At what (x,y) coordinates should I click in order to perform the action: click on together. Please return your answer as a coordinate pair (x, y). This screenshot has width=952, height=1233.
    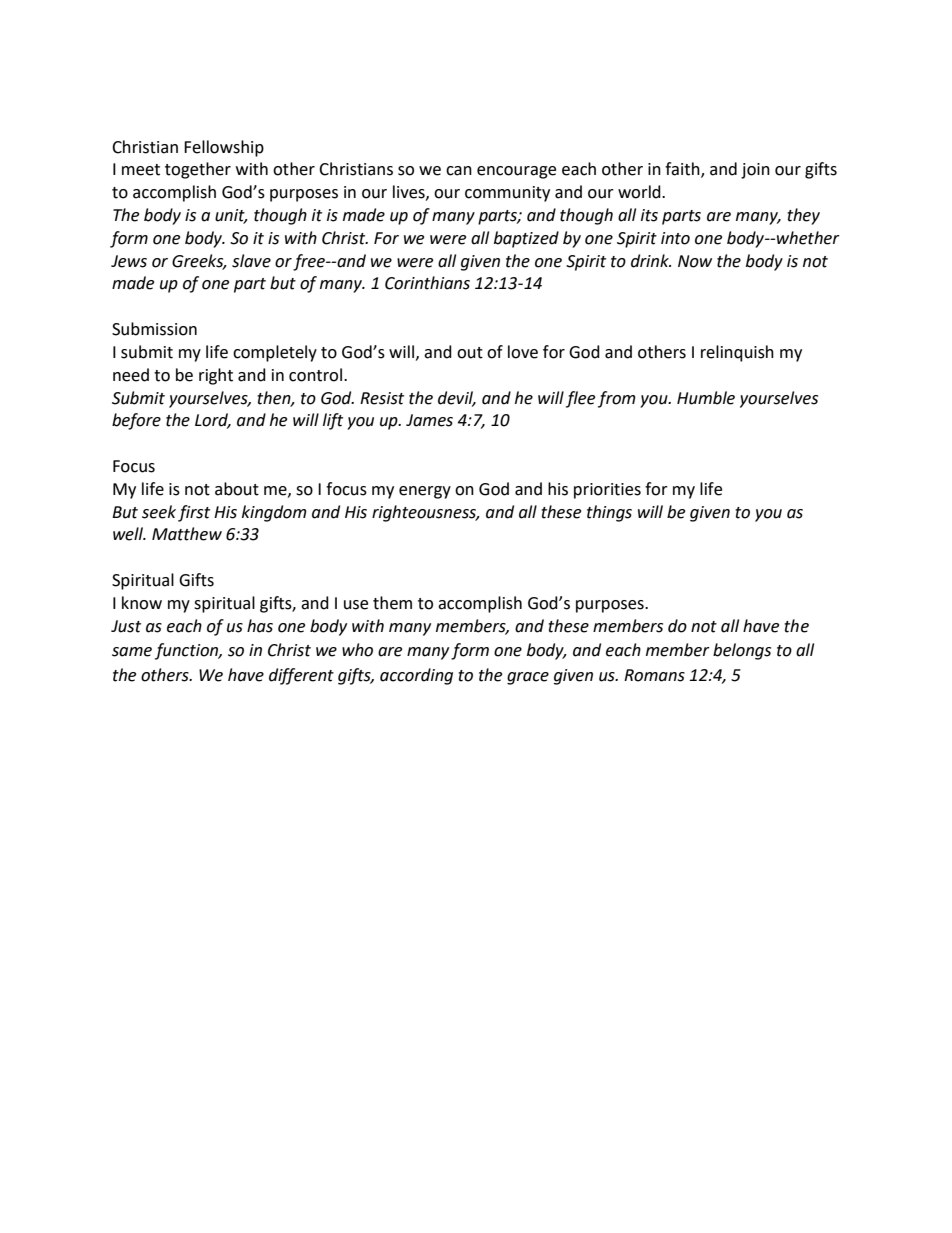
    Looking at the image, I should click on (198, 170).
